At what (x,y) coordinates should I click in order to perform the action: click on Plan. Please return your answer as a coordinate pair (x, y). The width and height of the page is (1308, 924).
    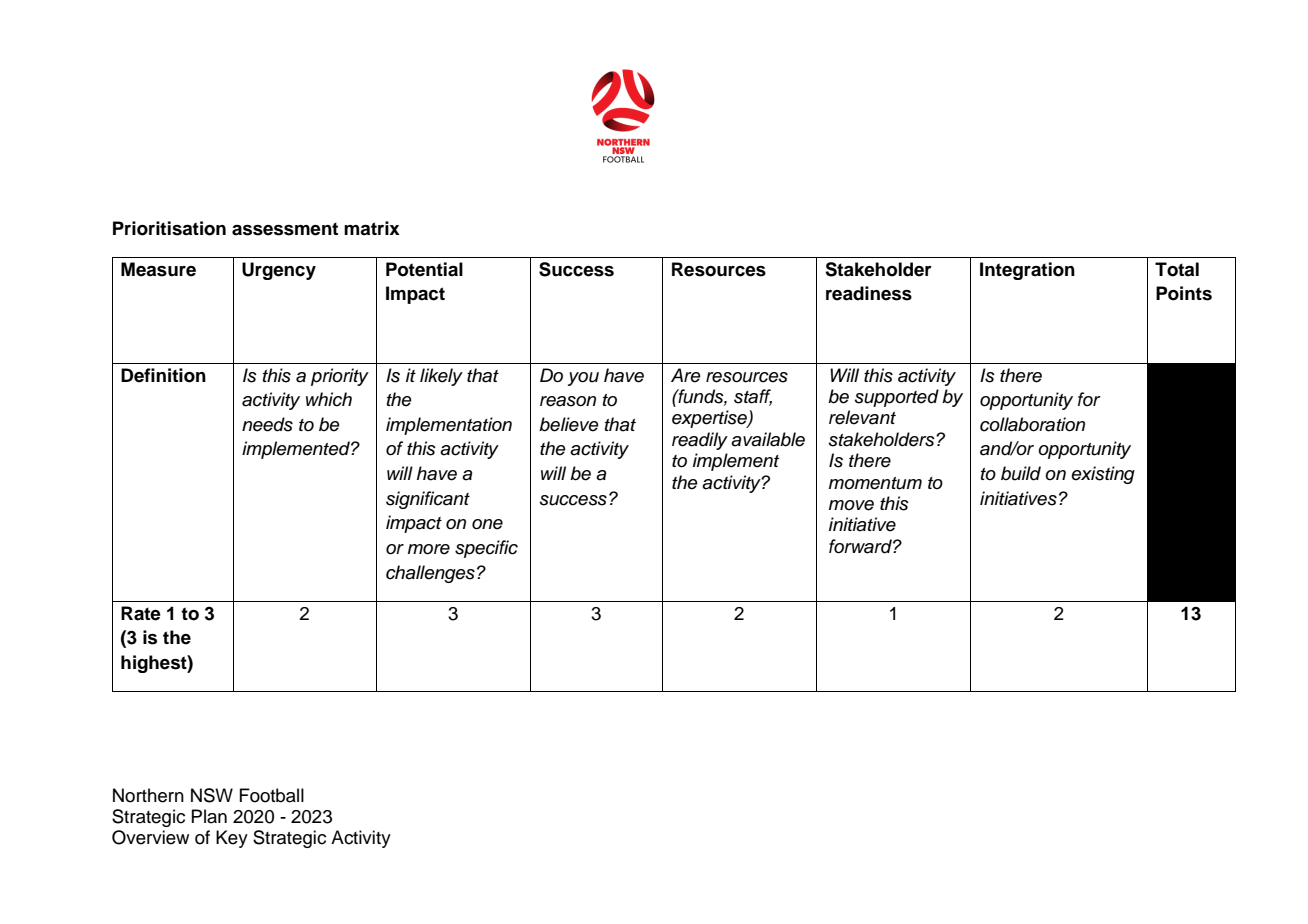
    Looking at the image, I should click on (209, 816).
